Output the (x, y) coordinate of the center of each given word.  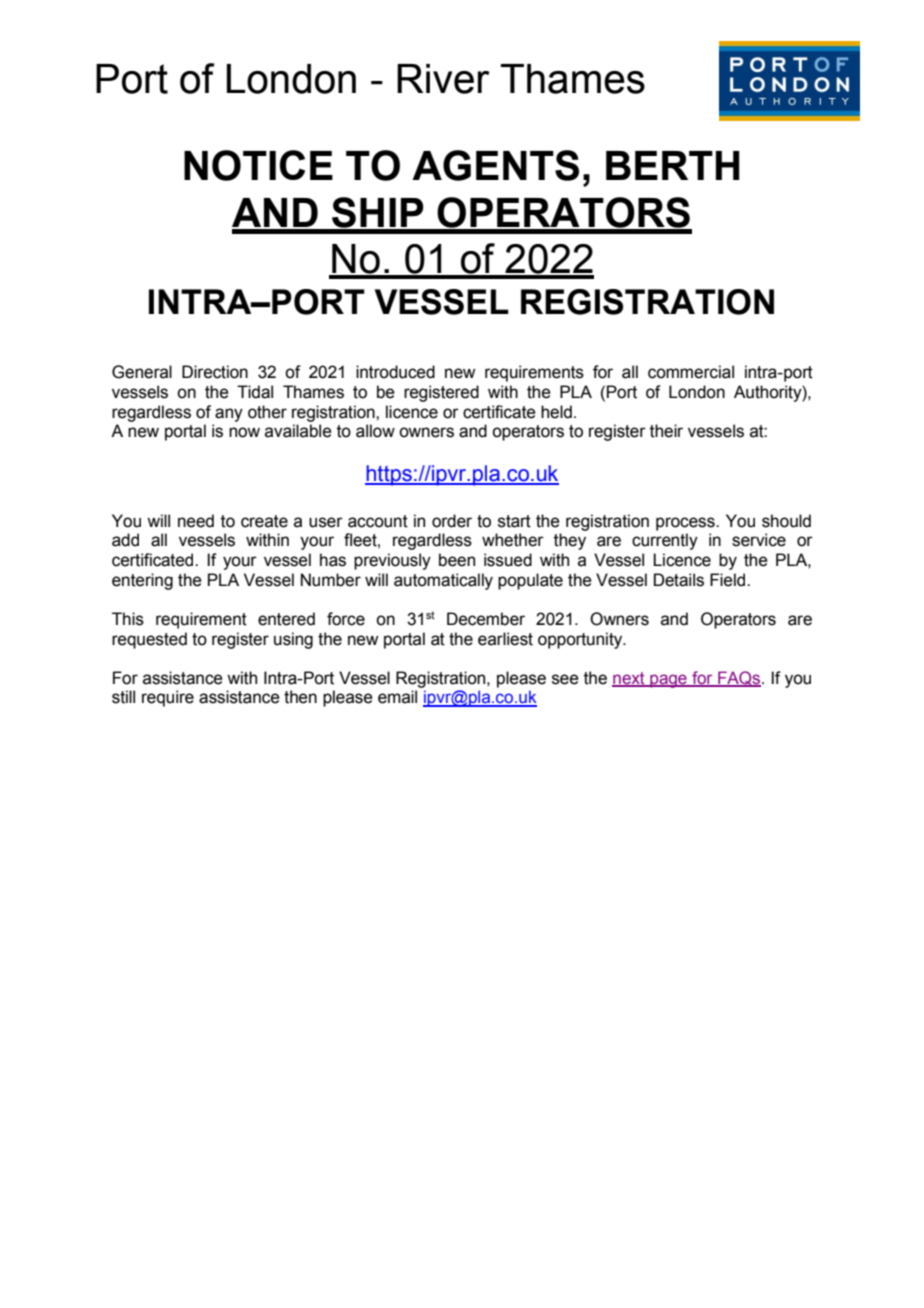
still (123, 697)
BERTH (673, 165)
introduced (395, 372)
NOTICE (258, 165)
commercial (691, 372)
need (196, 521)
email (397, 697)
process (686, 524)
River (443, 79)
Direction (215, 372)
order (452, 521)
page (668, 681)
